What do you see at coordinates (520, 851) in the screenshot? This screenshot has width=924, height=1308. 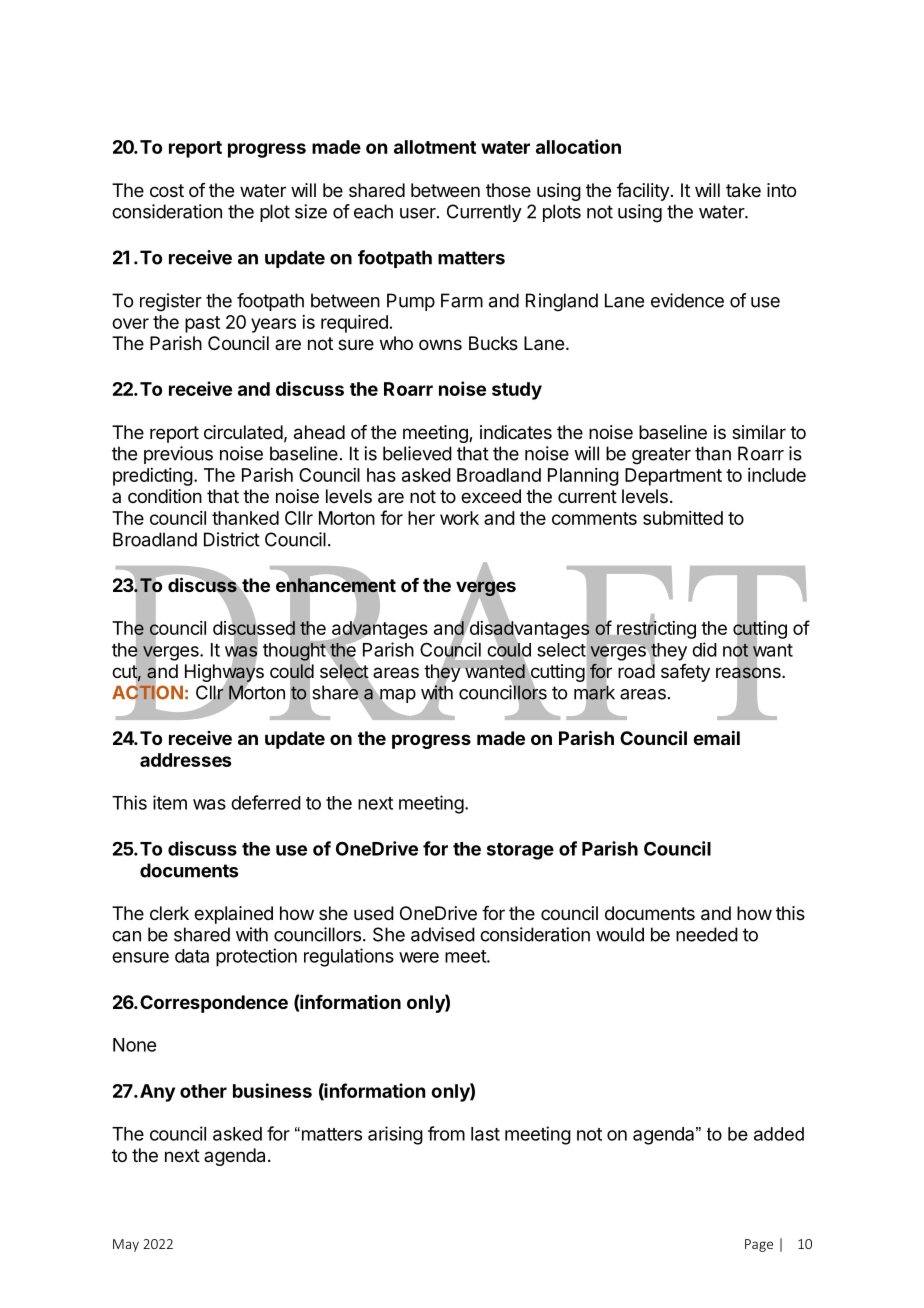 I see `storage` at bounding box center [520, 851].
